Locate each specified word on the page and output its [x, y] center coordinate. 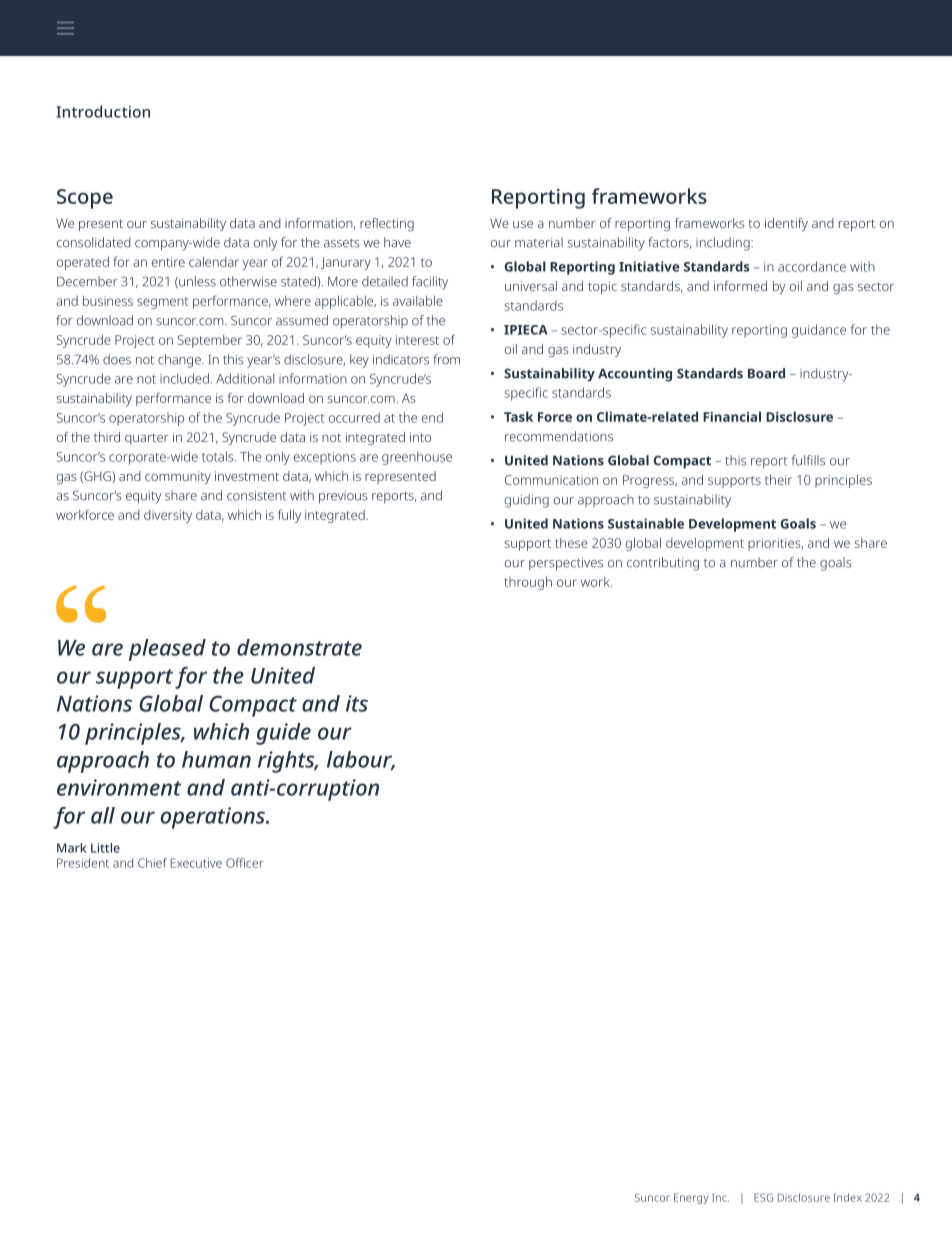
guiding [527, 501]
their [778, 480]
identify [786, 224]
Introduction [103, 111]
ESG [763, 1197]
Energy [691, 1198]
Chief [152, 863]
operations [214, 818]
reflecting [387, 224]
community [178, 477]
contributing [663, 564]
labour [361, 760]
